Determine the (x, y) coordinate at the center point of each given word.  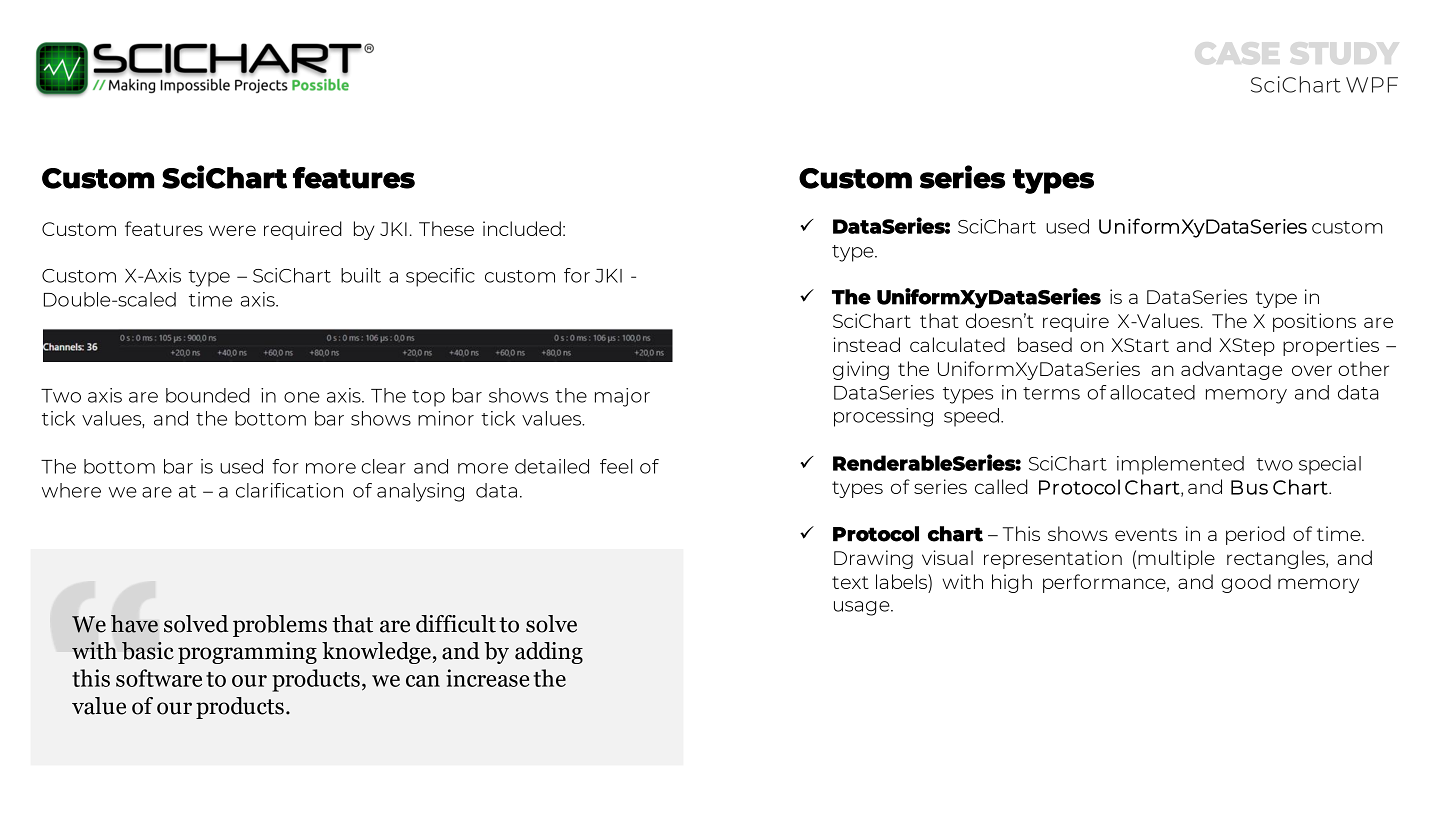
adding (549, 653)
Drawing (873, 559)
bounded (208, 395)
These (446, 228)
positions (1314, 322)
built (361, 275)
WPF (1372, 85)
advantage (1231, 370)
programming (247, 653)
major (622, 397)
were (232, 230)
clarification (289, 490)
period (1255, 535)
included (522, 228)
